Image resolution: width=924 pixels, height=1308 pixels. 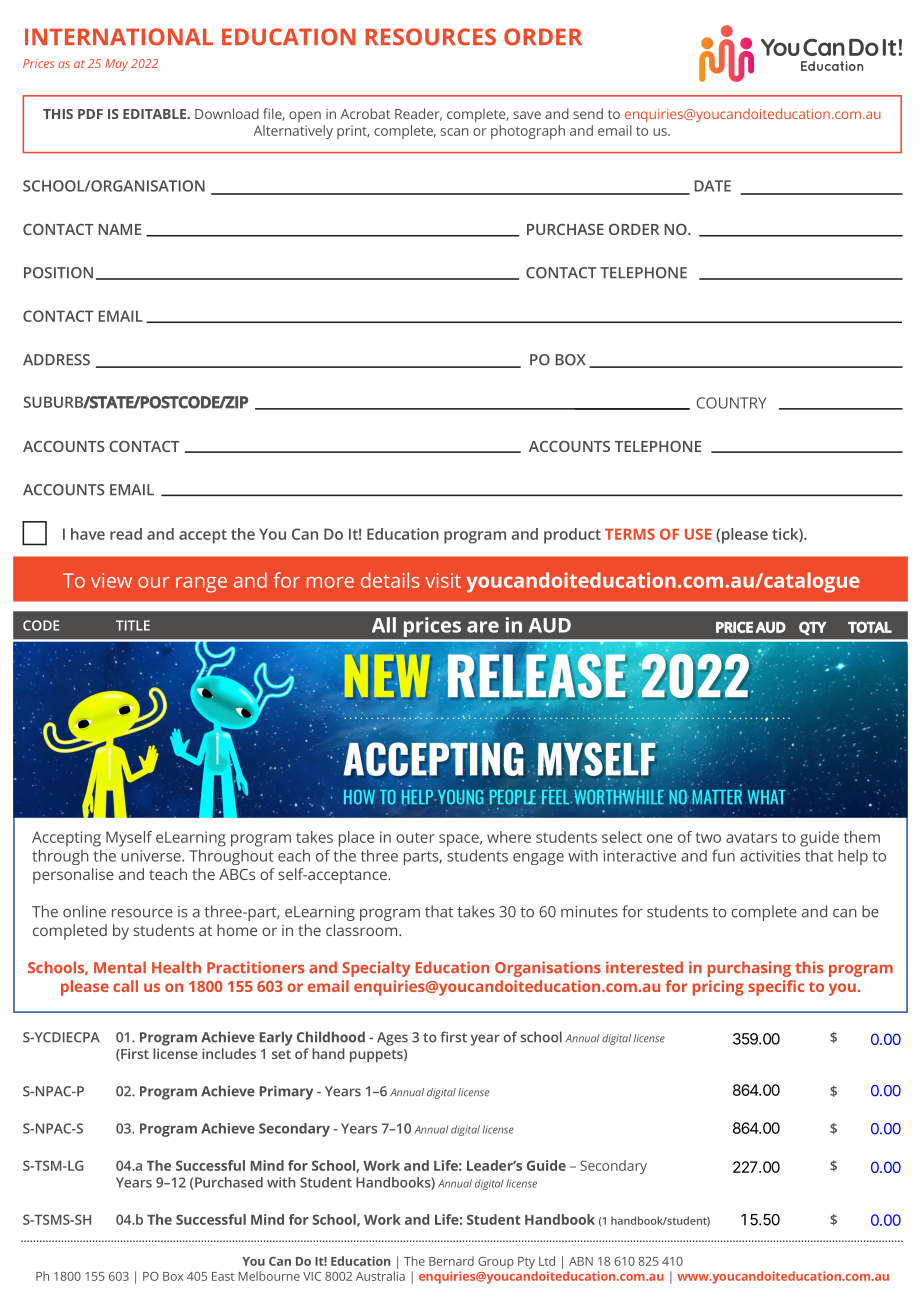 What do you see at coordinates (483, 627) in the image?
I see `are` at bounding box center [483, 627].
